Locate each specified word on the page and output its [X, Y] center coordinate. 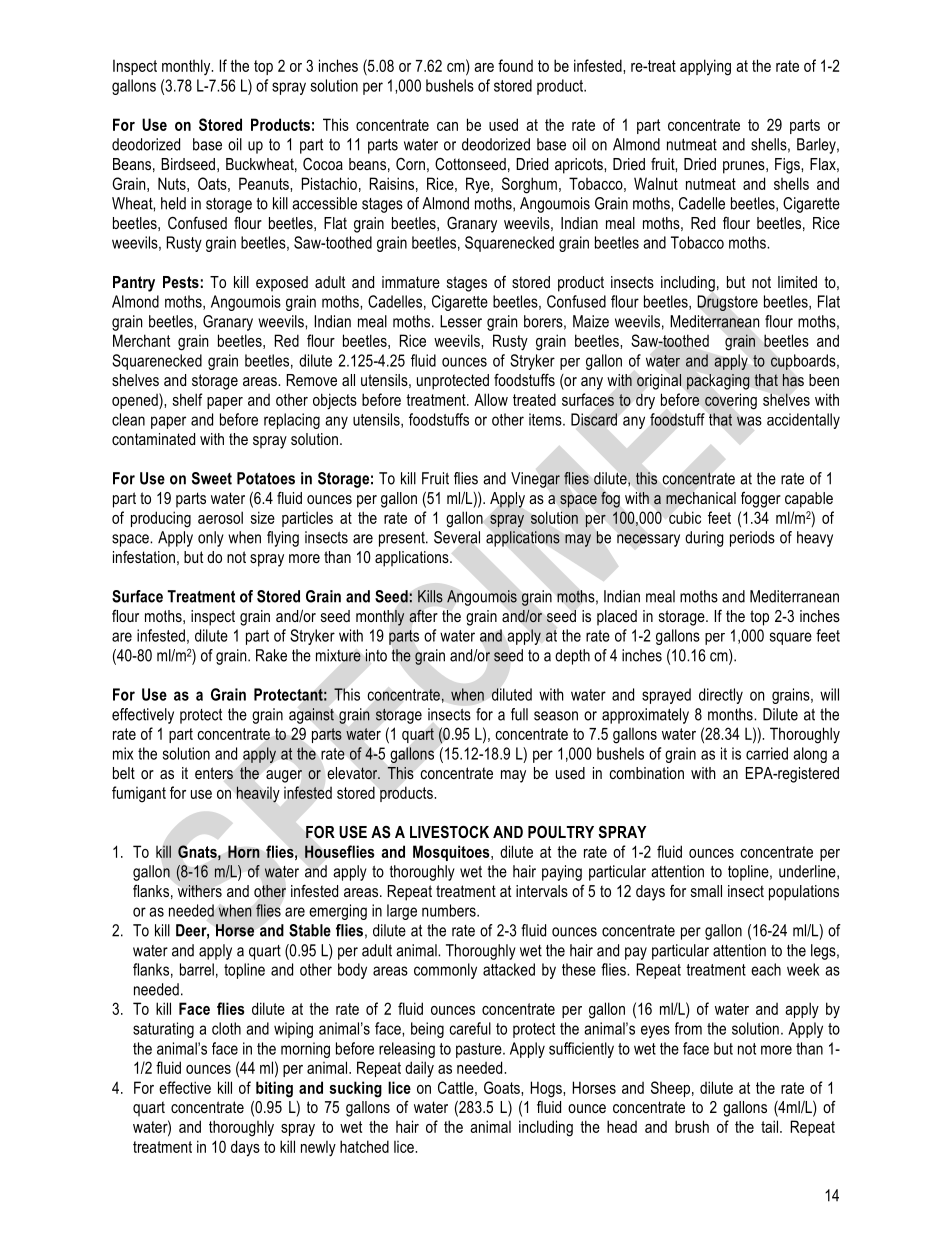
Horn [244, 851]
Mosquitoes [452, 853]
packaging [718, 382]
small [706, 891]
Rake [271, 655]
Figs [788, 166]
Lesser [461, 321]
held [173, 203]
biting [274, 1089]
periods [752, 539]
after [423, 616]
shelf [188, 399]
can [447, 126]
